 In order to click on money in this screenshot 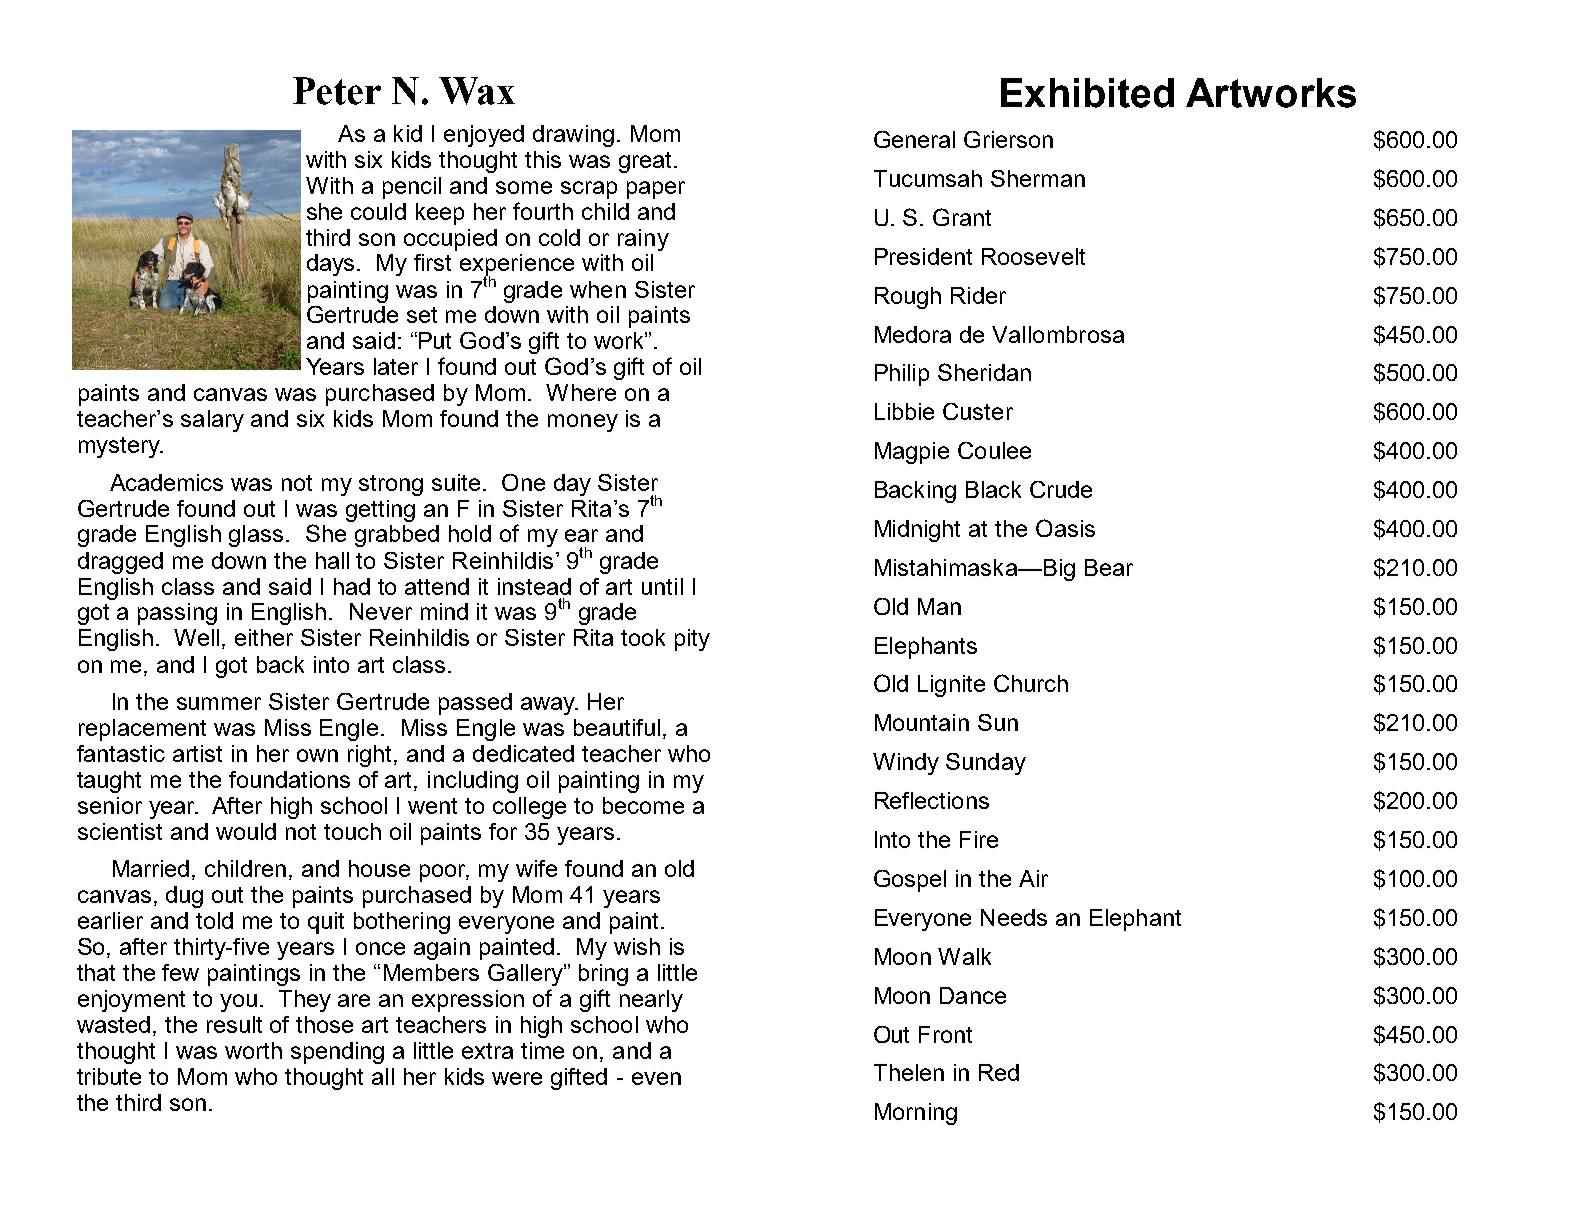, I will do `click(583, 423)`.
